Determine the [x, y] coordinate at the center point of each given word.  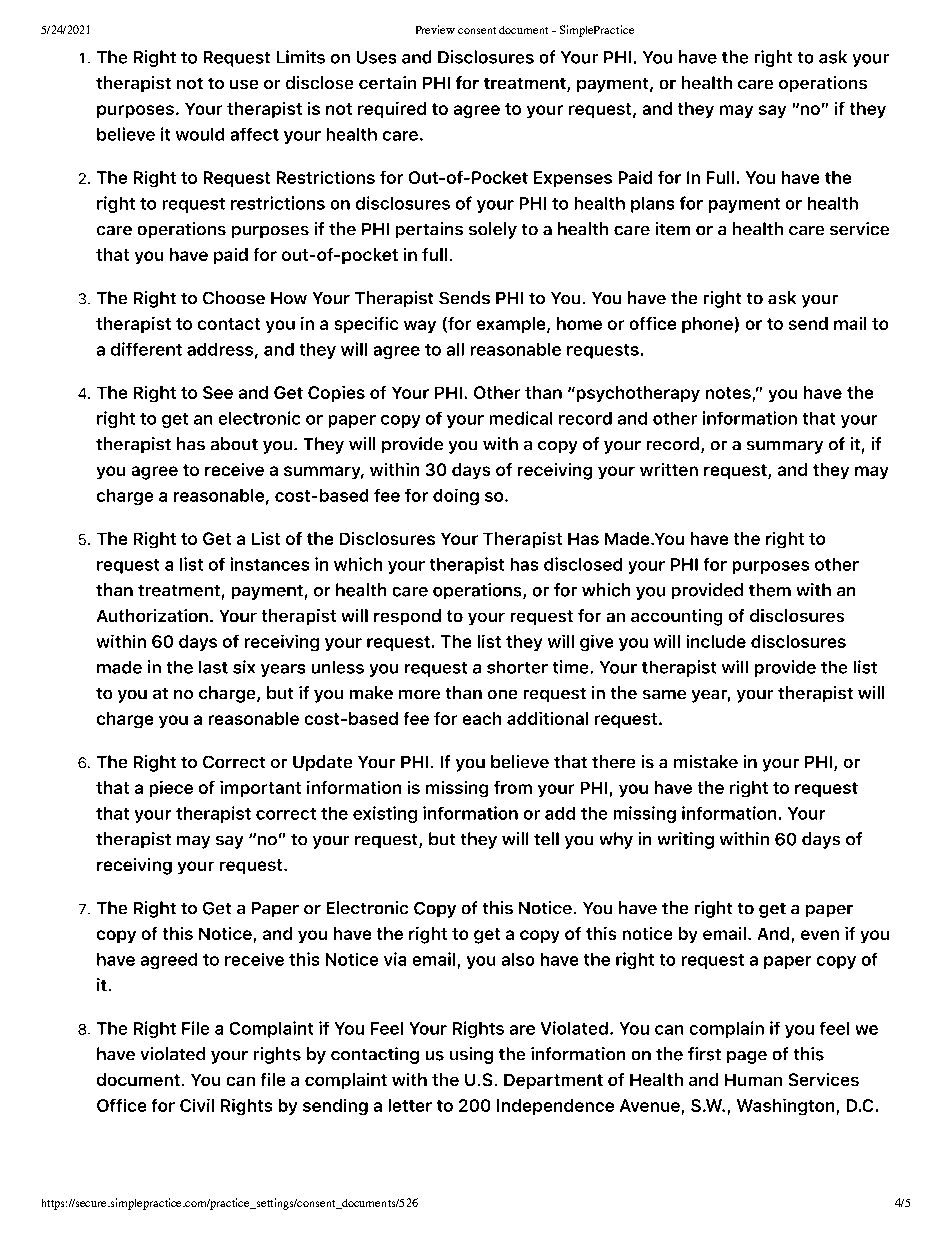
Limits [301, 57]
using [471, 1055]
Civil [197, 1105]
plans [652, 205]
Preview [435, 29]
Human [753, 1080]
